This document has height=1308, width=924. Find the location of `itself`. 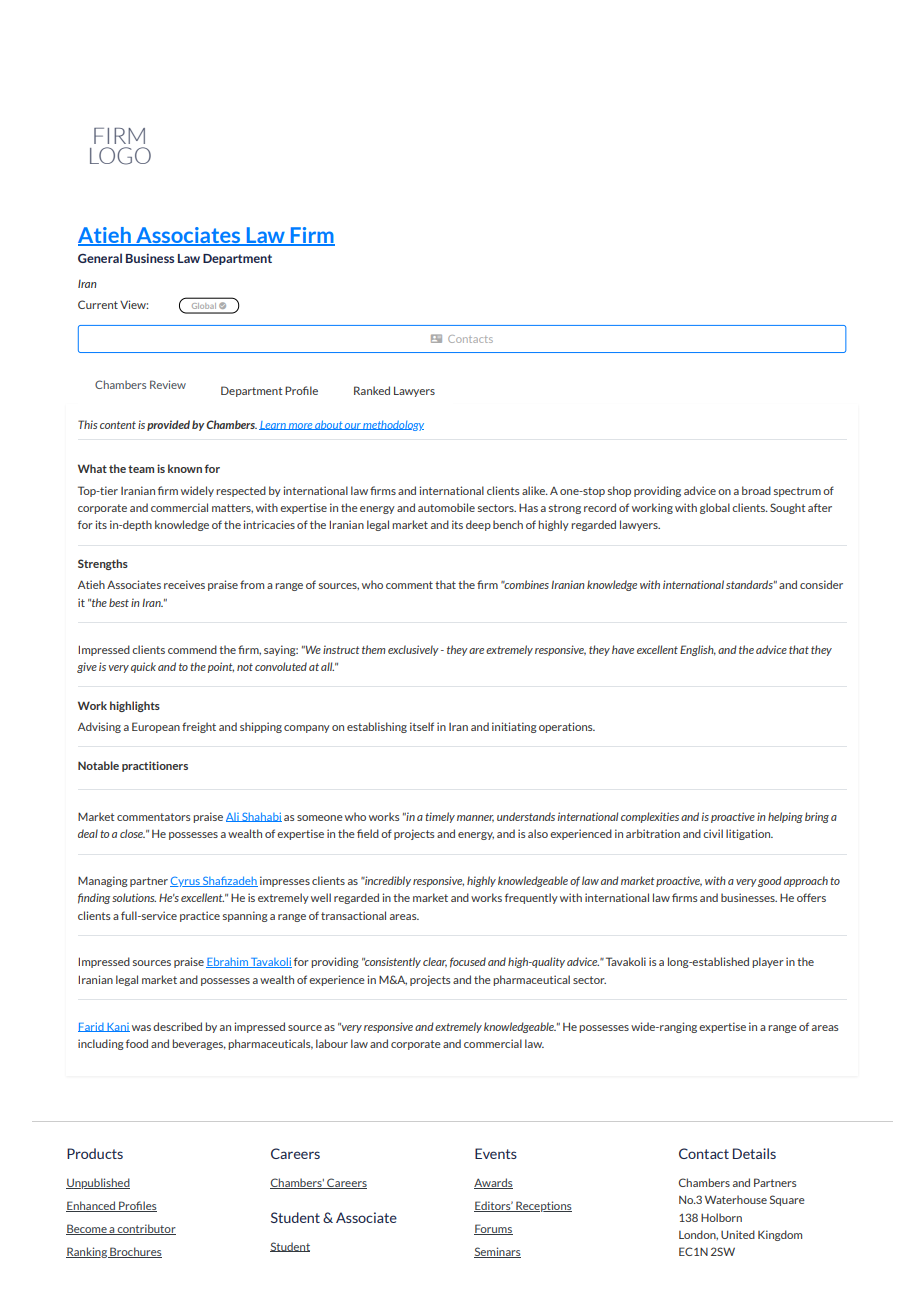

itself is located at coordinates (422, 726).
